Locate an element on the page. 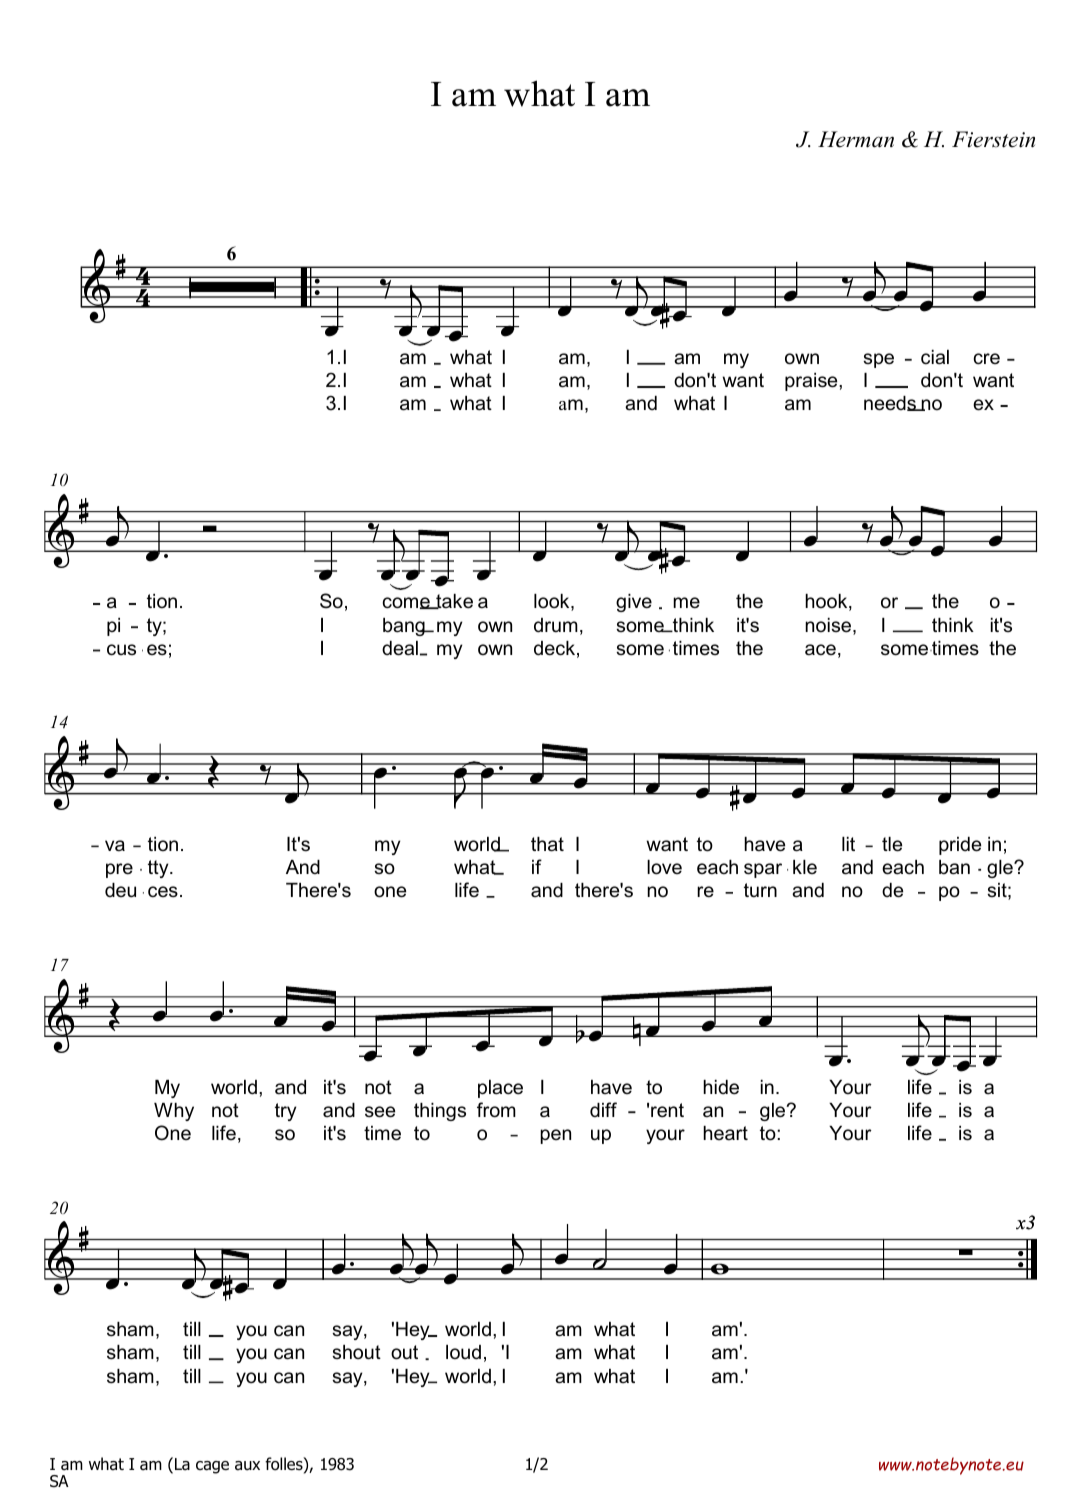 This page has height=1511, width=1068. tle is located at coordinates (892, 844).
